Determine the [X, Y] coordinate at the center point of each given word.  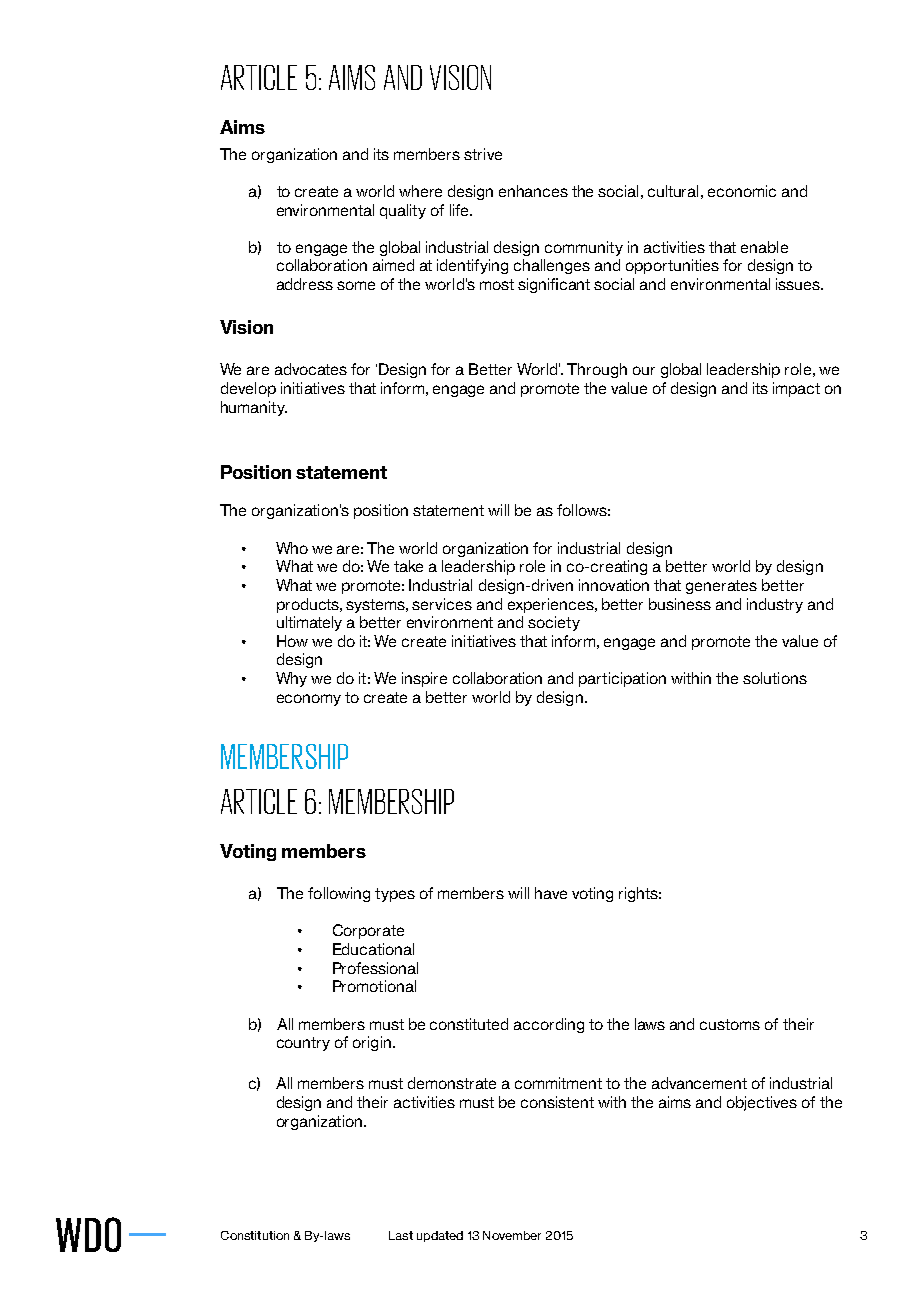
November [512, 1235]
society [554, 623]
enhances [533, 191]
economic [742, 191]
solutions [775, 678]
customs [730, 1024]
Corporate [368, 931]
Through [597, 370]
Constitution [255, 1235]
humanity [254, 408]
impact [796, 389]
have [551, 893]
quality [403, 211]
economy [309, 700]
